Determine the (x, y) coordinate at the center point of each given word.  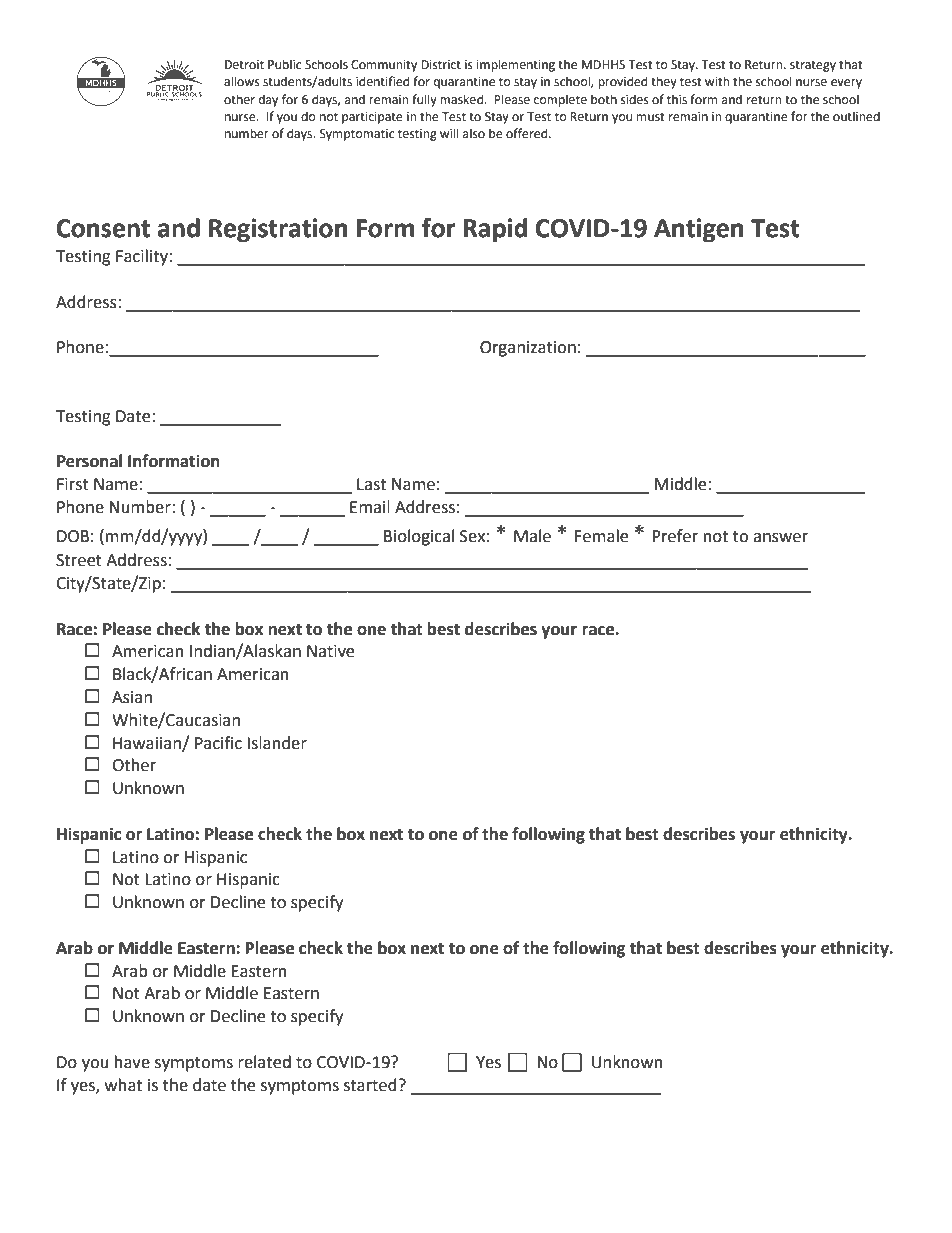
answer (780, 538)
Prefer (675, 536)
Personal (89, 461)
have (132, 1062)
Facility (143, 257)
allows (242, 81)
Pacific (218, 743)
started (370, 1085)
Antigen (698, 230)
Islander (277, 743)
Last (371, 484)
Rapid (495, 230)
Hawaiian (148, 744)
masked (462, 99)
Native (330, 651)
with (717, 81)
